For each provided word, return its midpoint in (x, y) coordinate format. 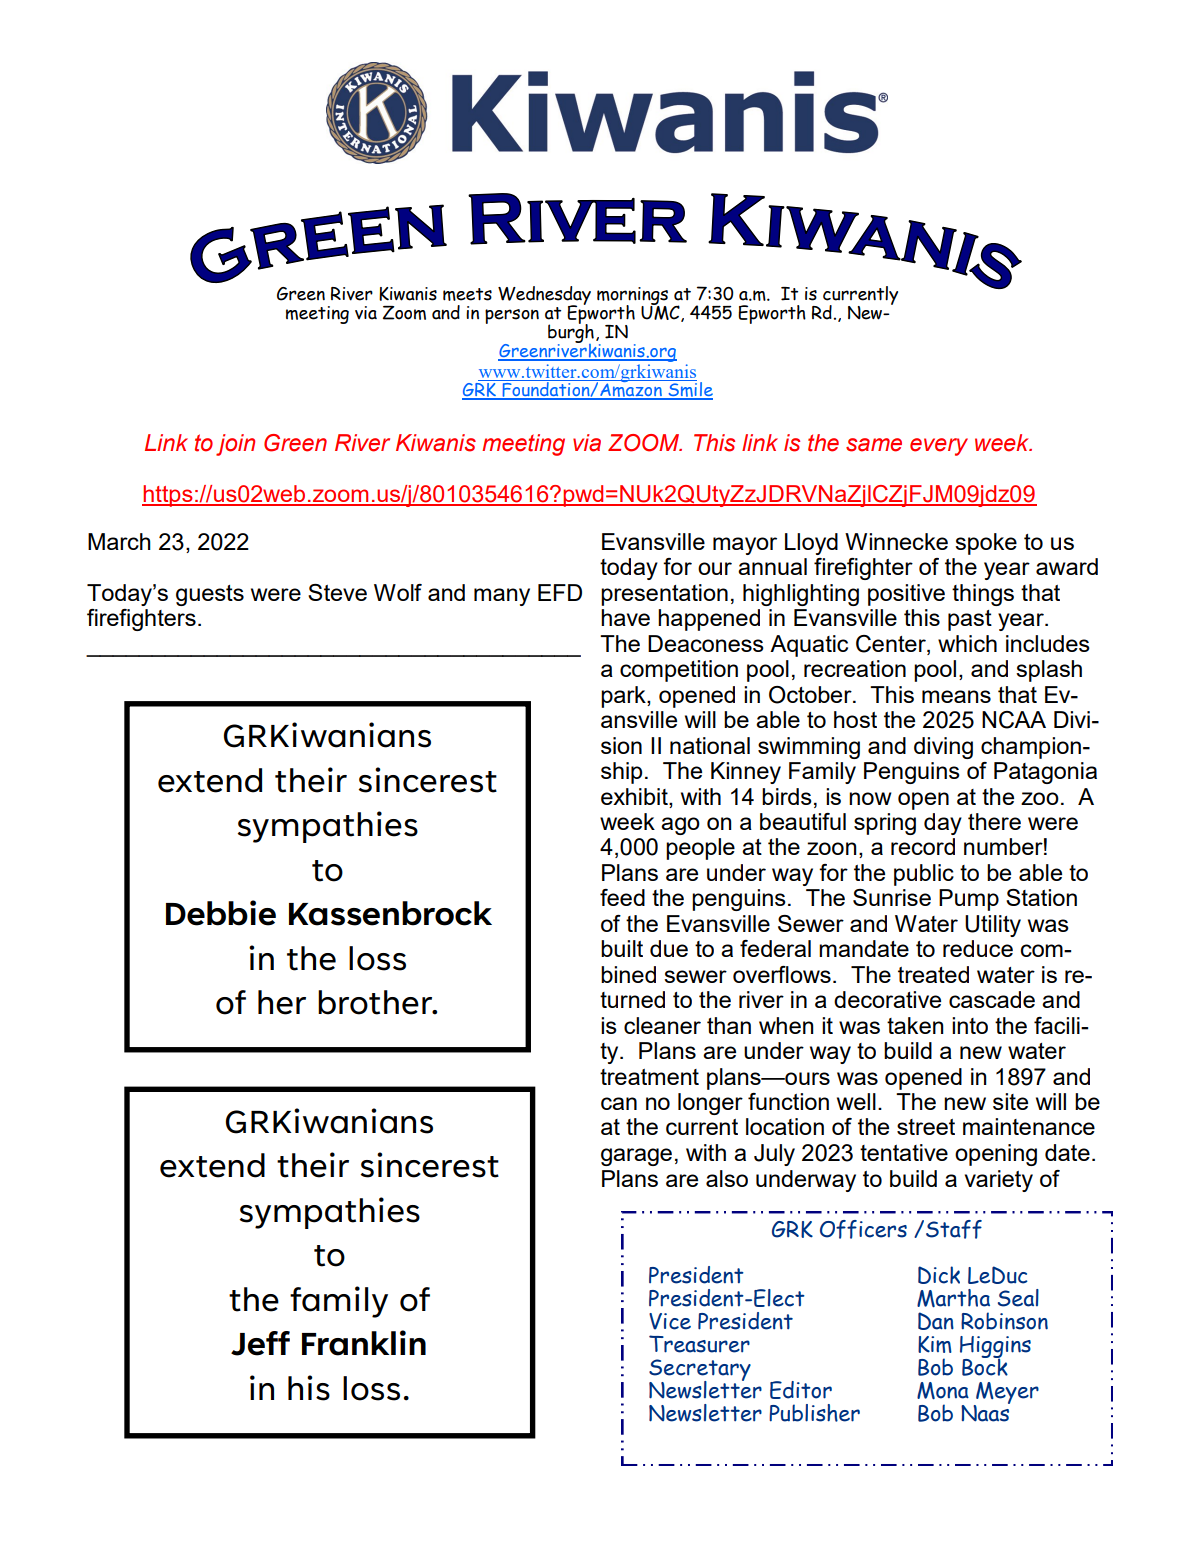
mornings (632, 297)
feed (622, 897)
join (235, 445)
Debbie (221, 913)
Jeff (260, 1343)
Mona (943, 1391)
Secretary (700, 1371)
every (939, 447)
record (923, 846)
